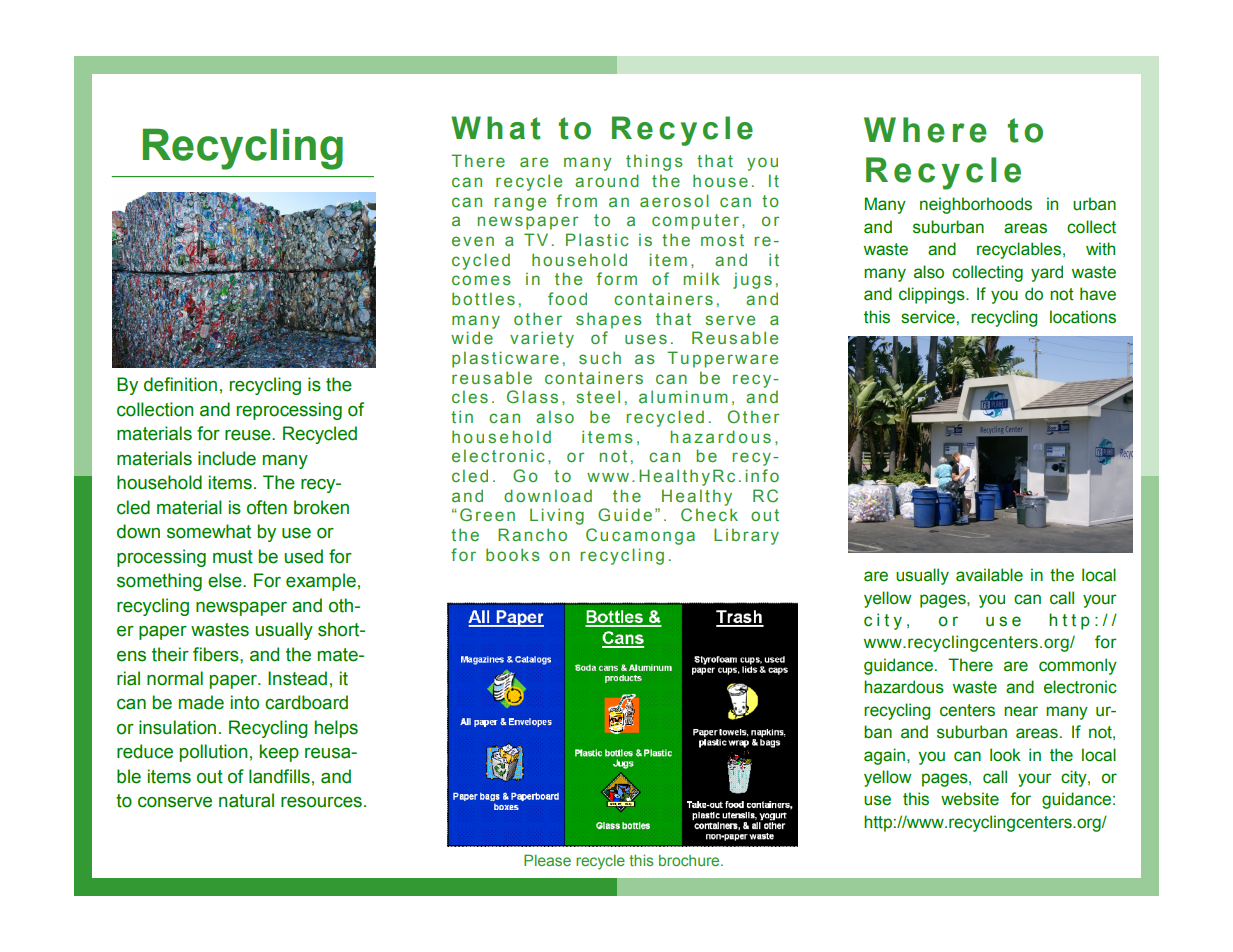 The width and height of the page is (1233, 952). Describe the element at coordinates (473, 241) in the page. I see `even` at that location.
